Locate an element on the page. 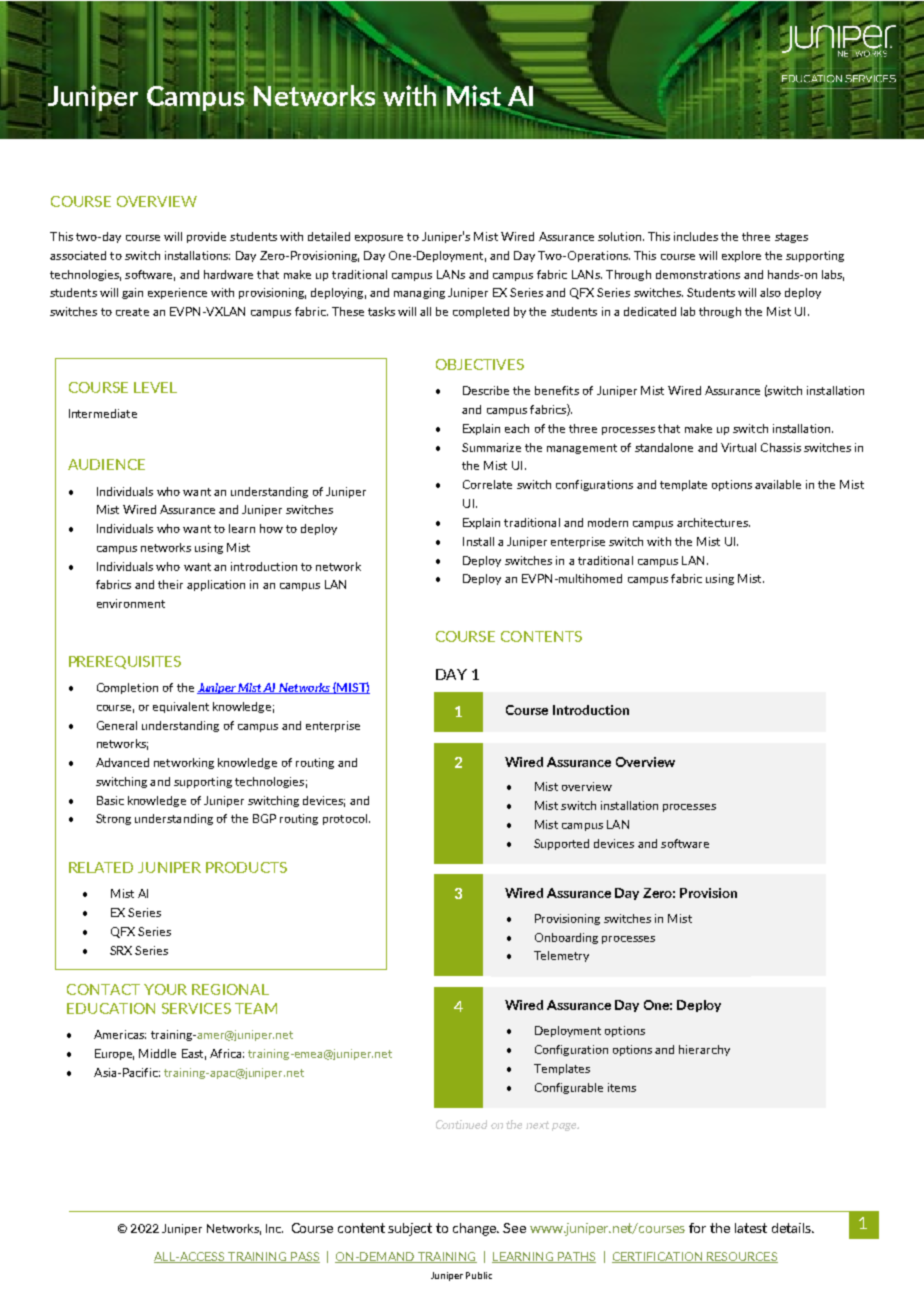  explore is located at coordinates (741, 256).
